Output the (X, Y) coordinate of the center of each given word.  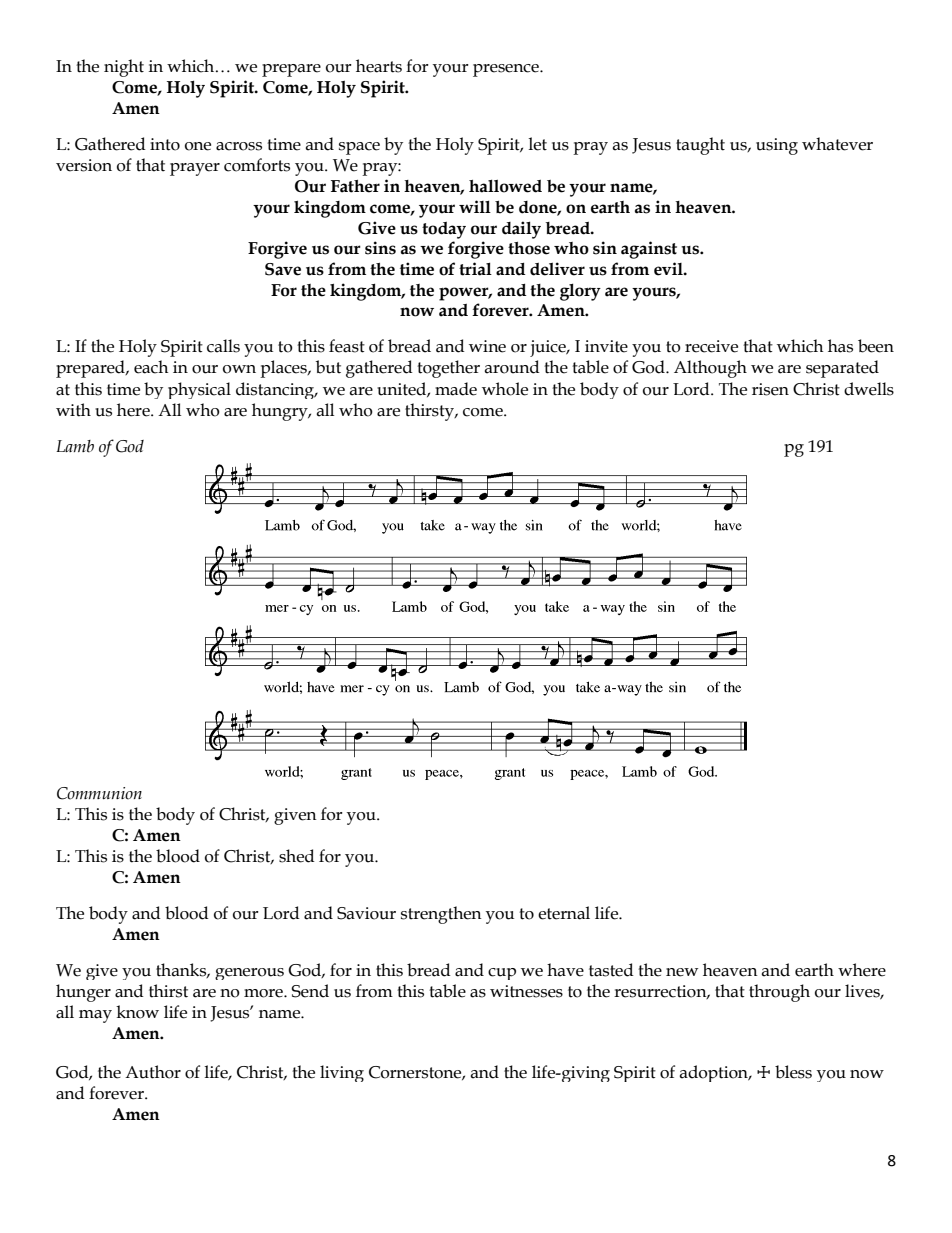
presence (507, 70)
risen (770, 389)
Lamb (75, 446)
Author (153, 1072)
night (124, 68)
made (456, 389)
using (777, 146)
